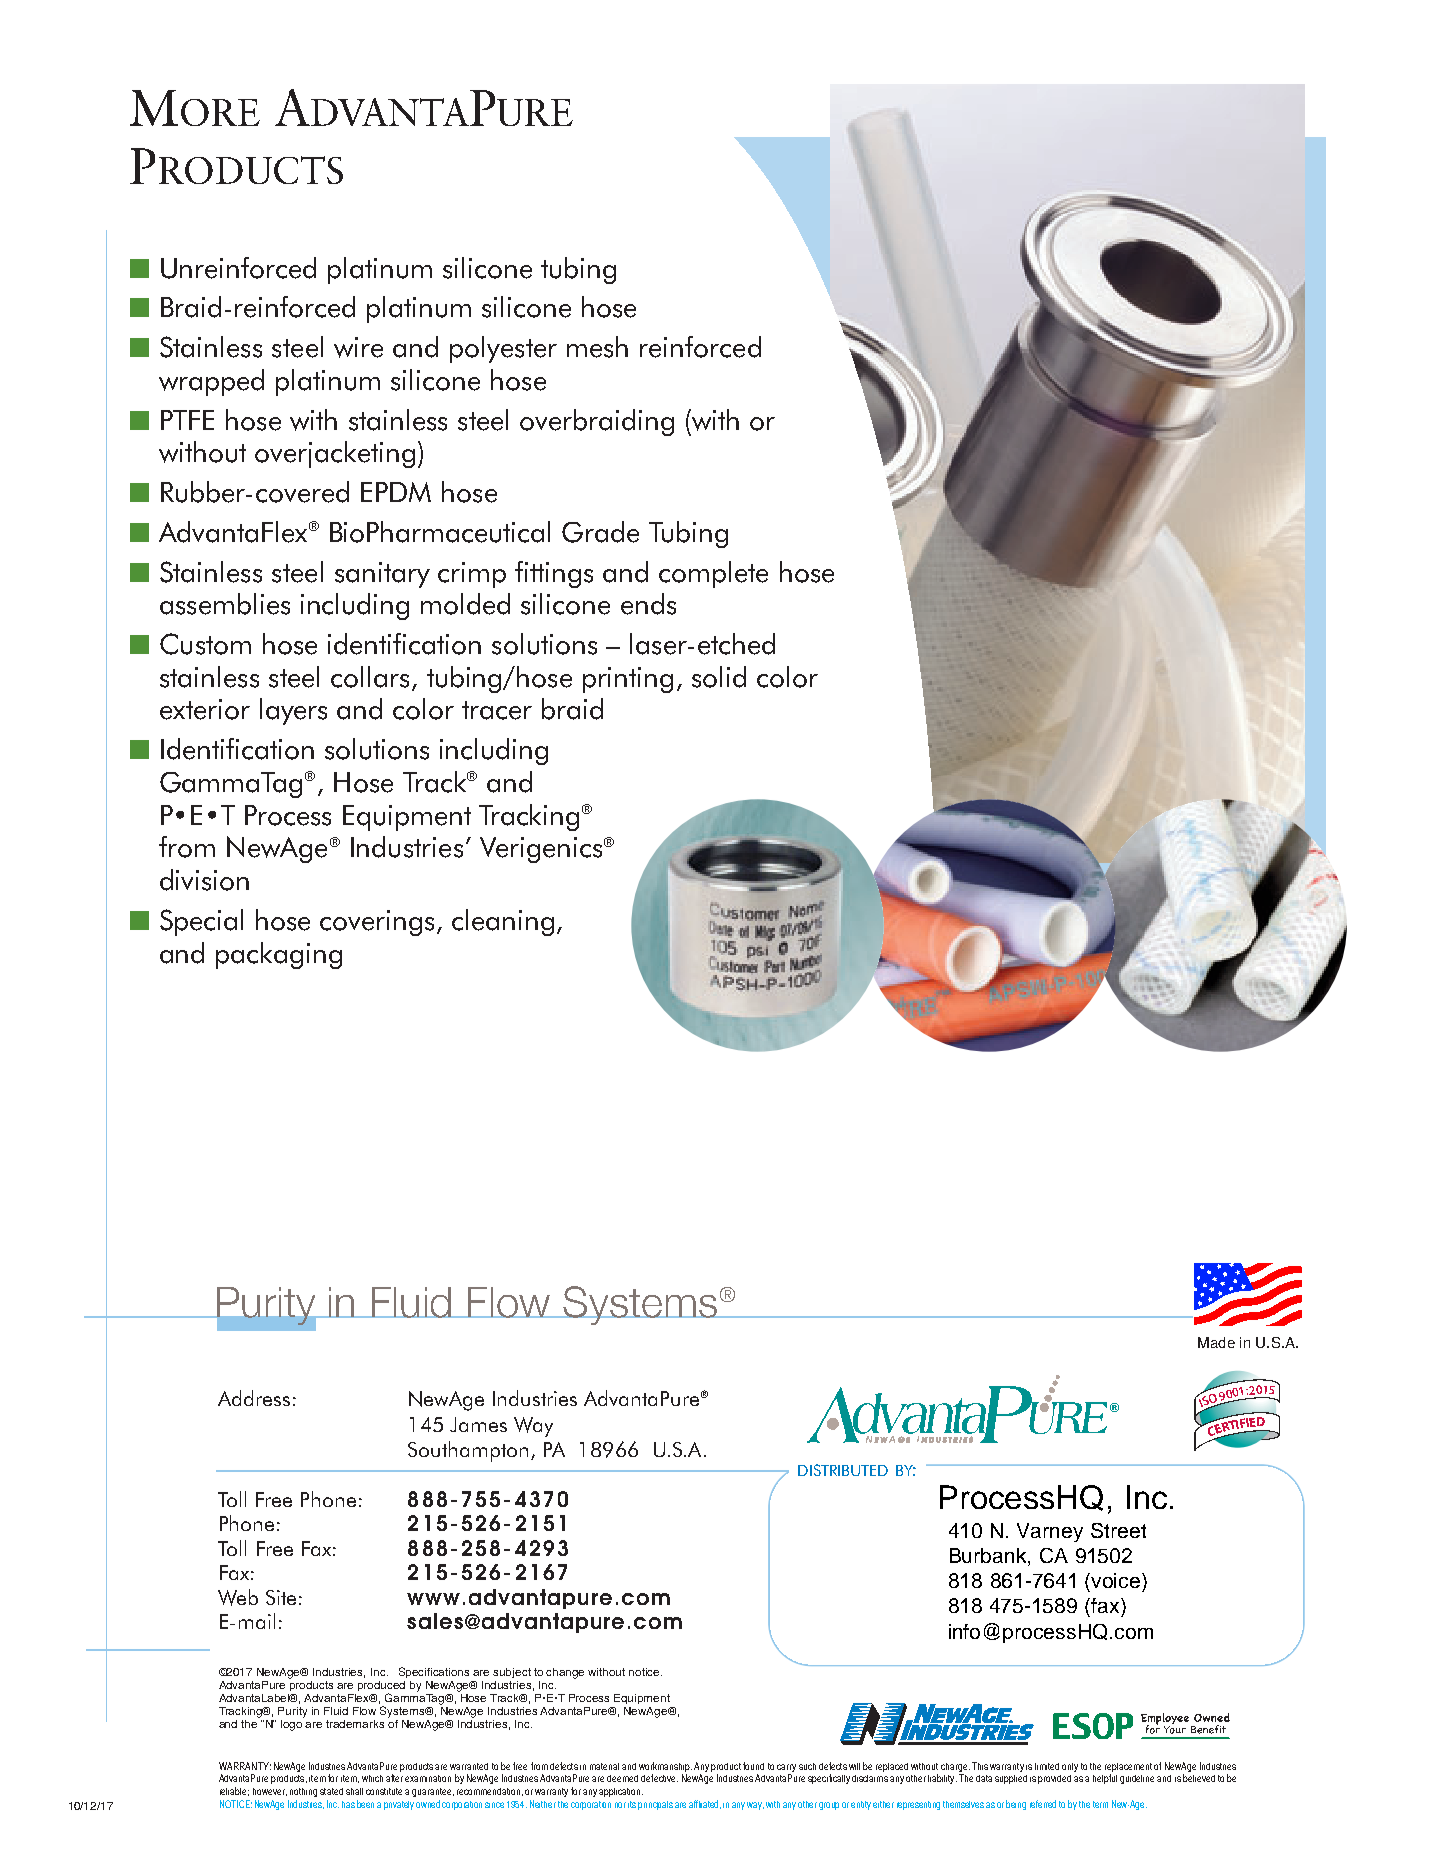  What do you see at coordinates (358, 347) in the document?
I see `wire` at bounding box center [358, 347].
